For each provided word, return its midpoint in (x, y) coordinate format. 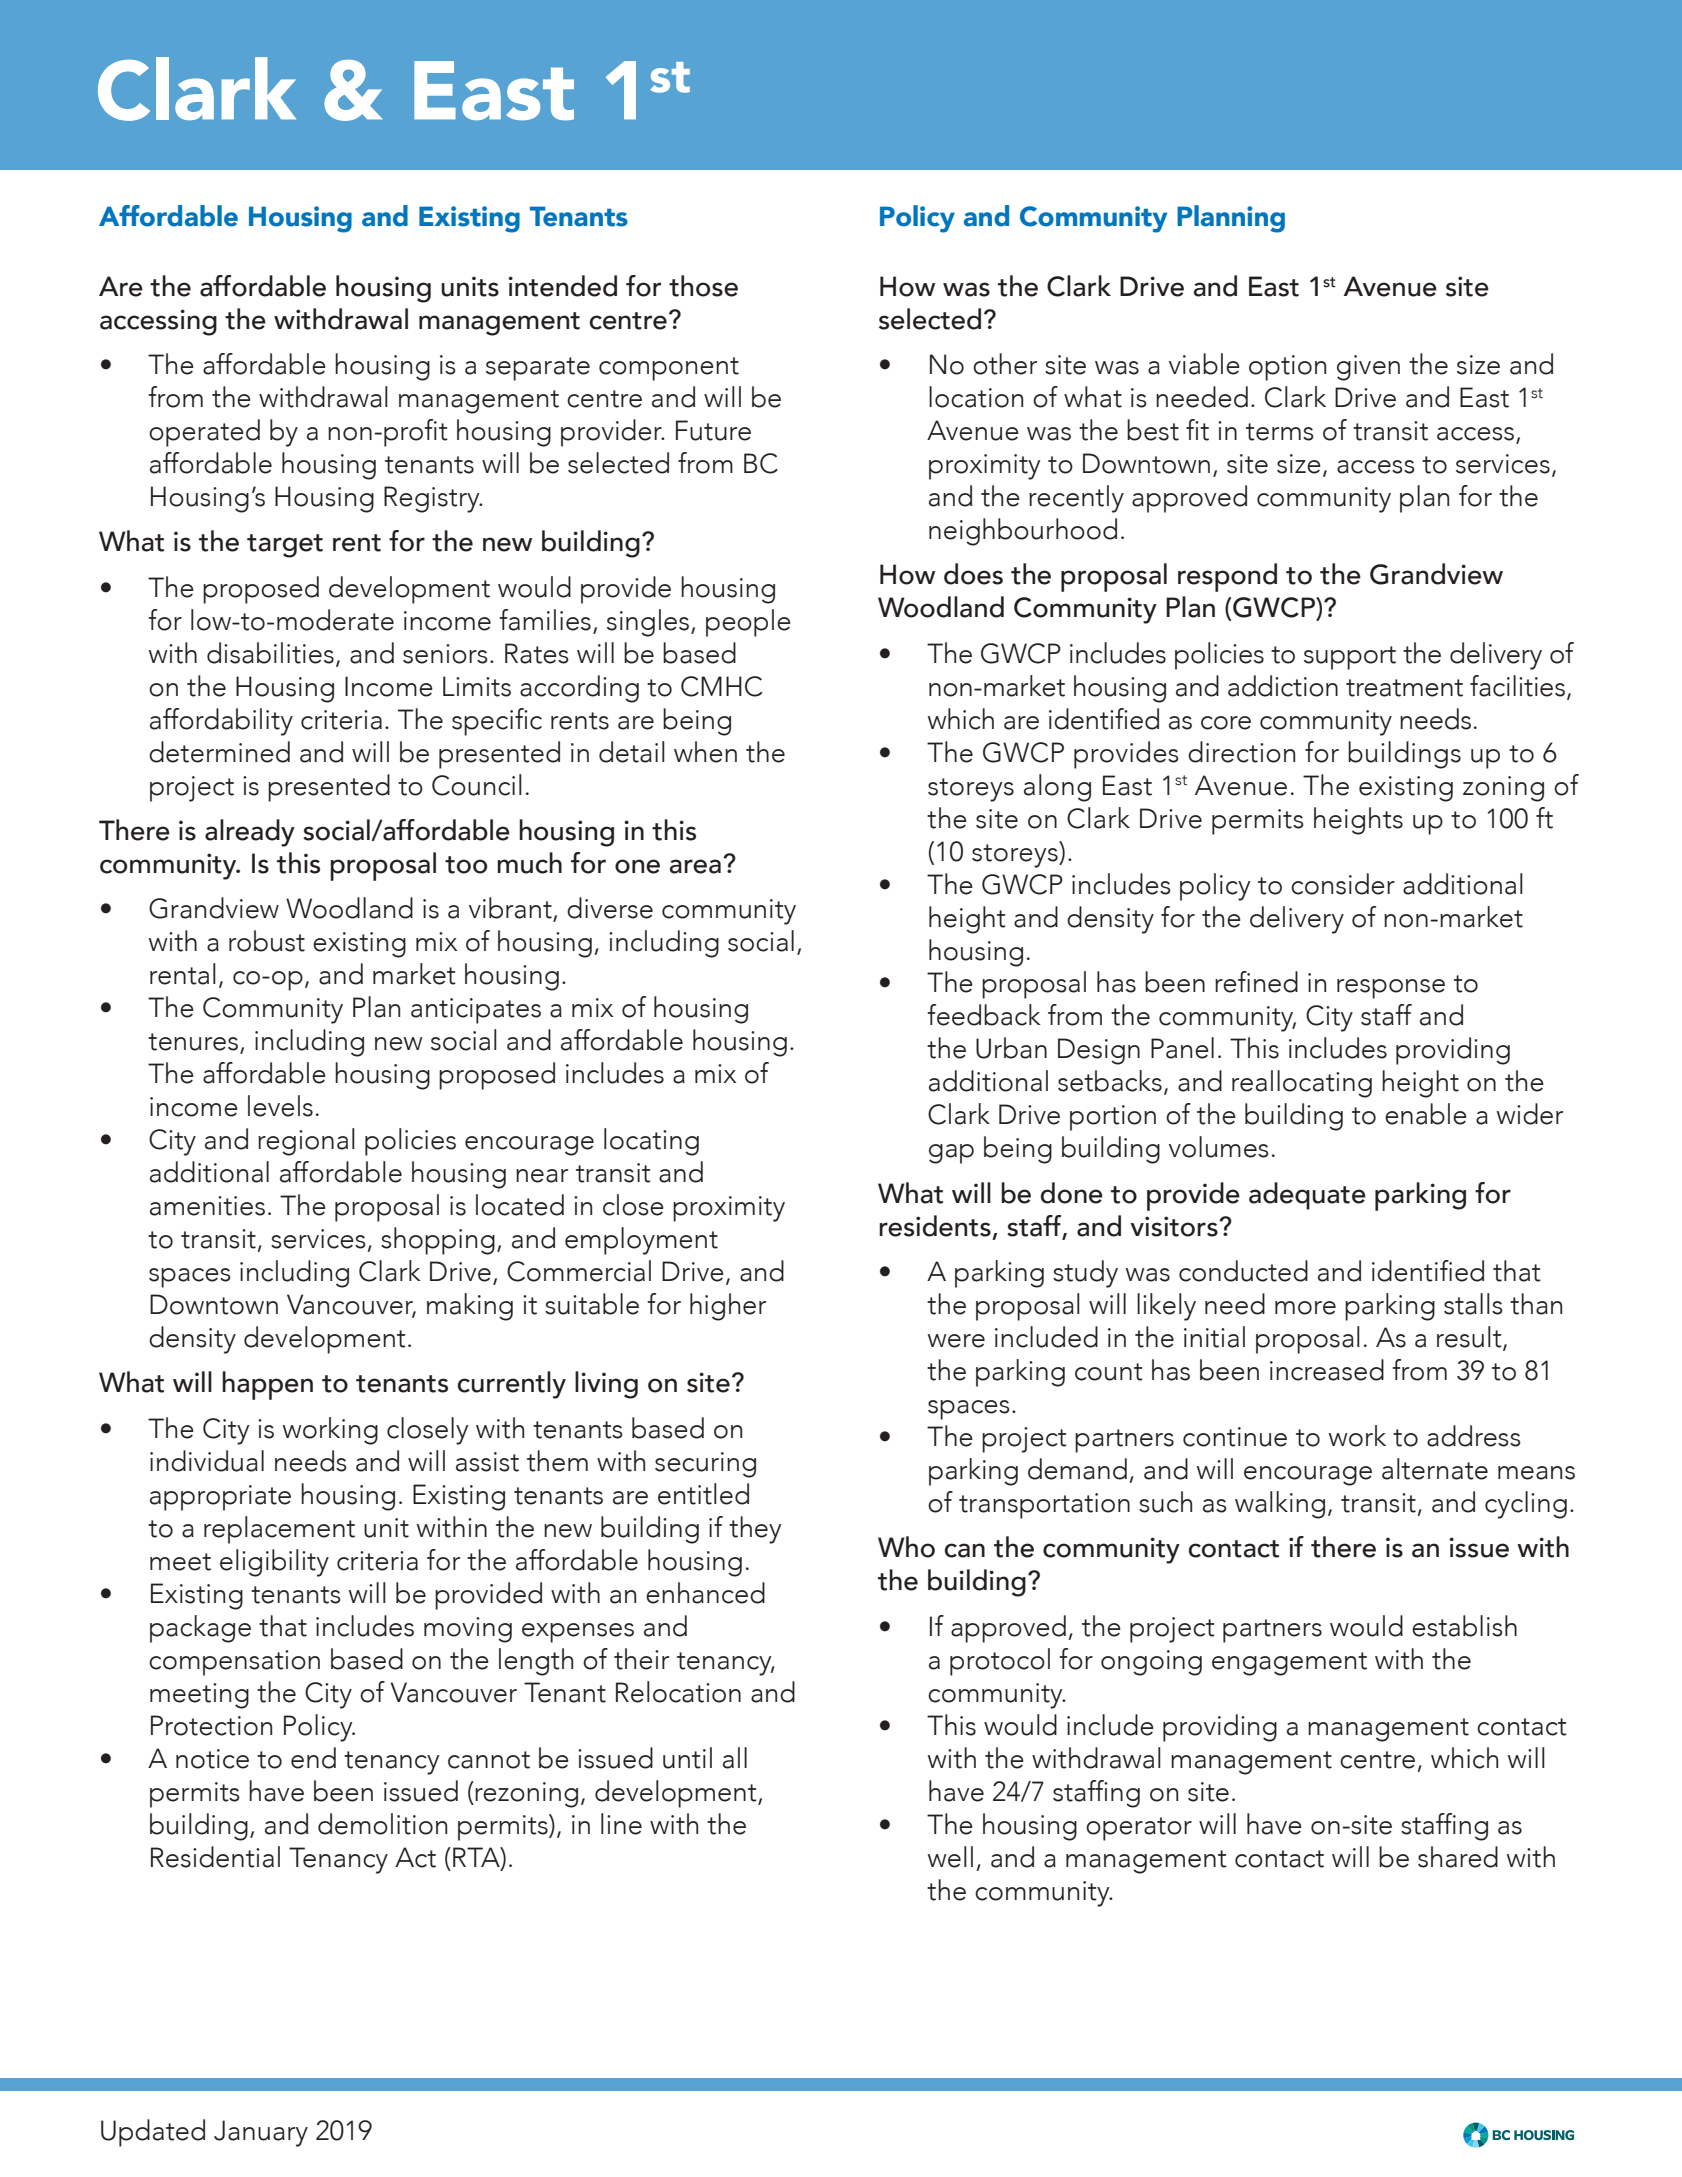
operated (204, 433)
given (1368, 368)
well (950, 1857)
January (261, 2133)
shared (1458, 1857)
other (1005, 364)
